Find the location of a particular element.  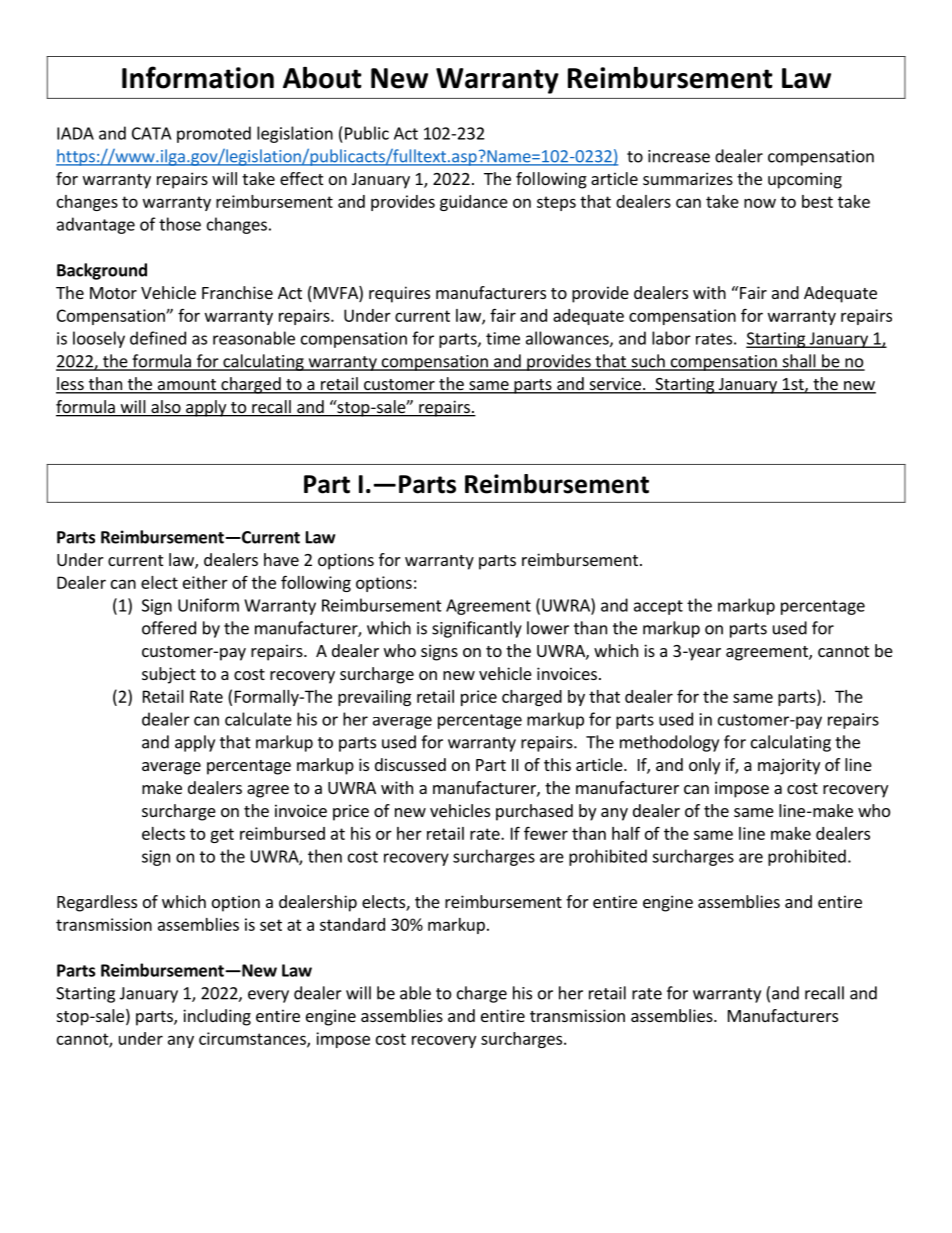

including is located at coordinates (217, 1017).
